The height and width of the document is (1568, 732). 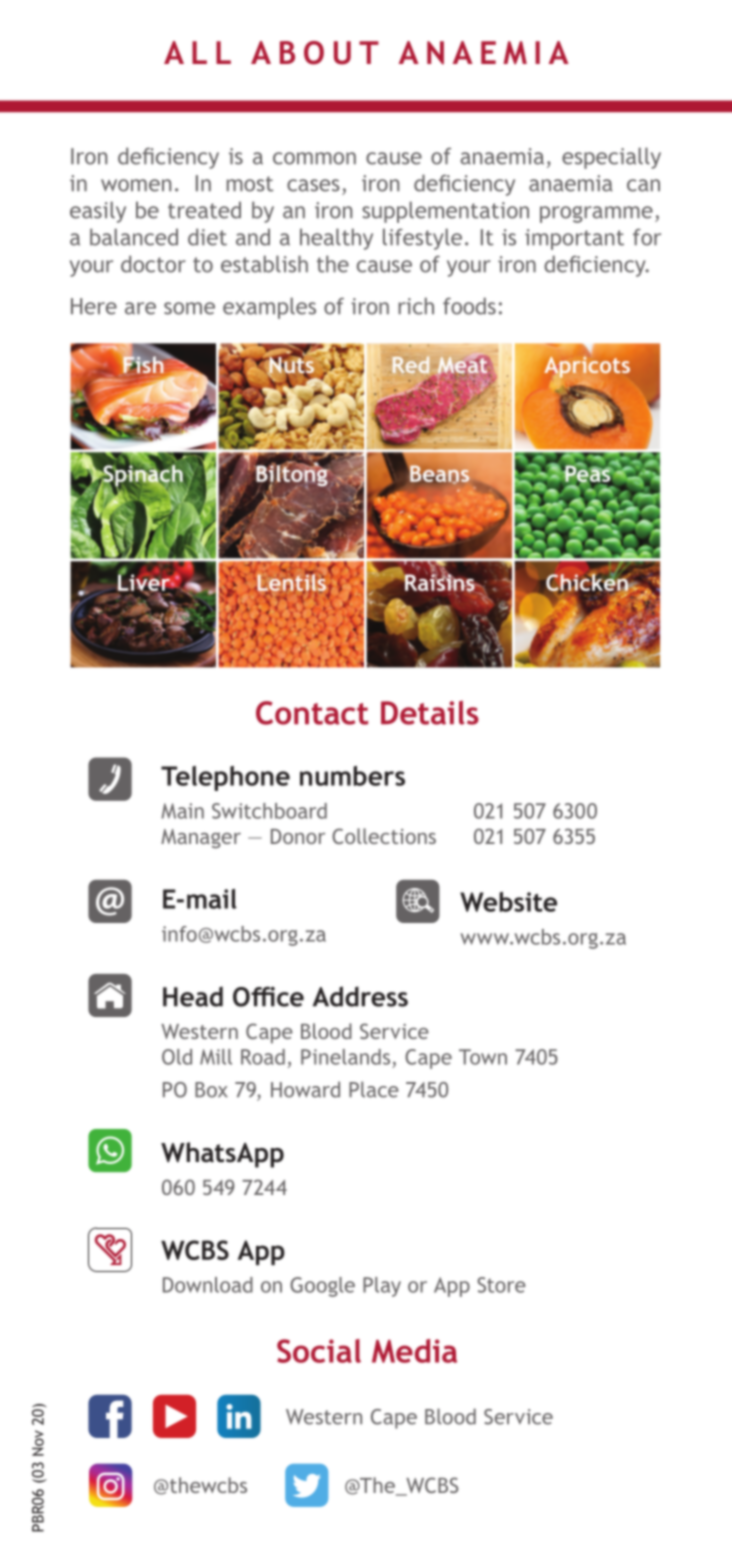 I want to click on Website, so click(x=508, y=902).
